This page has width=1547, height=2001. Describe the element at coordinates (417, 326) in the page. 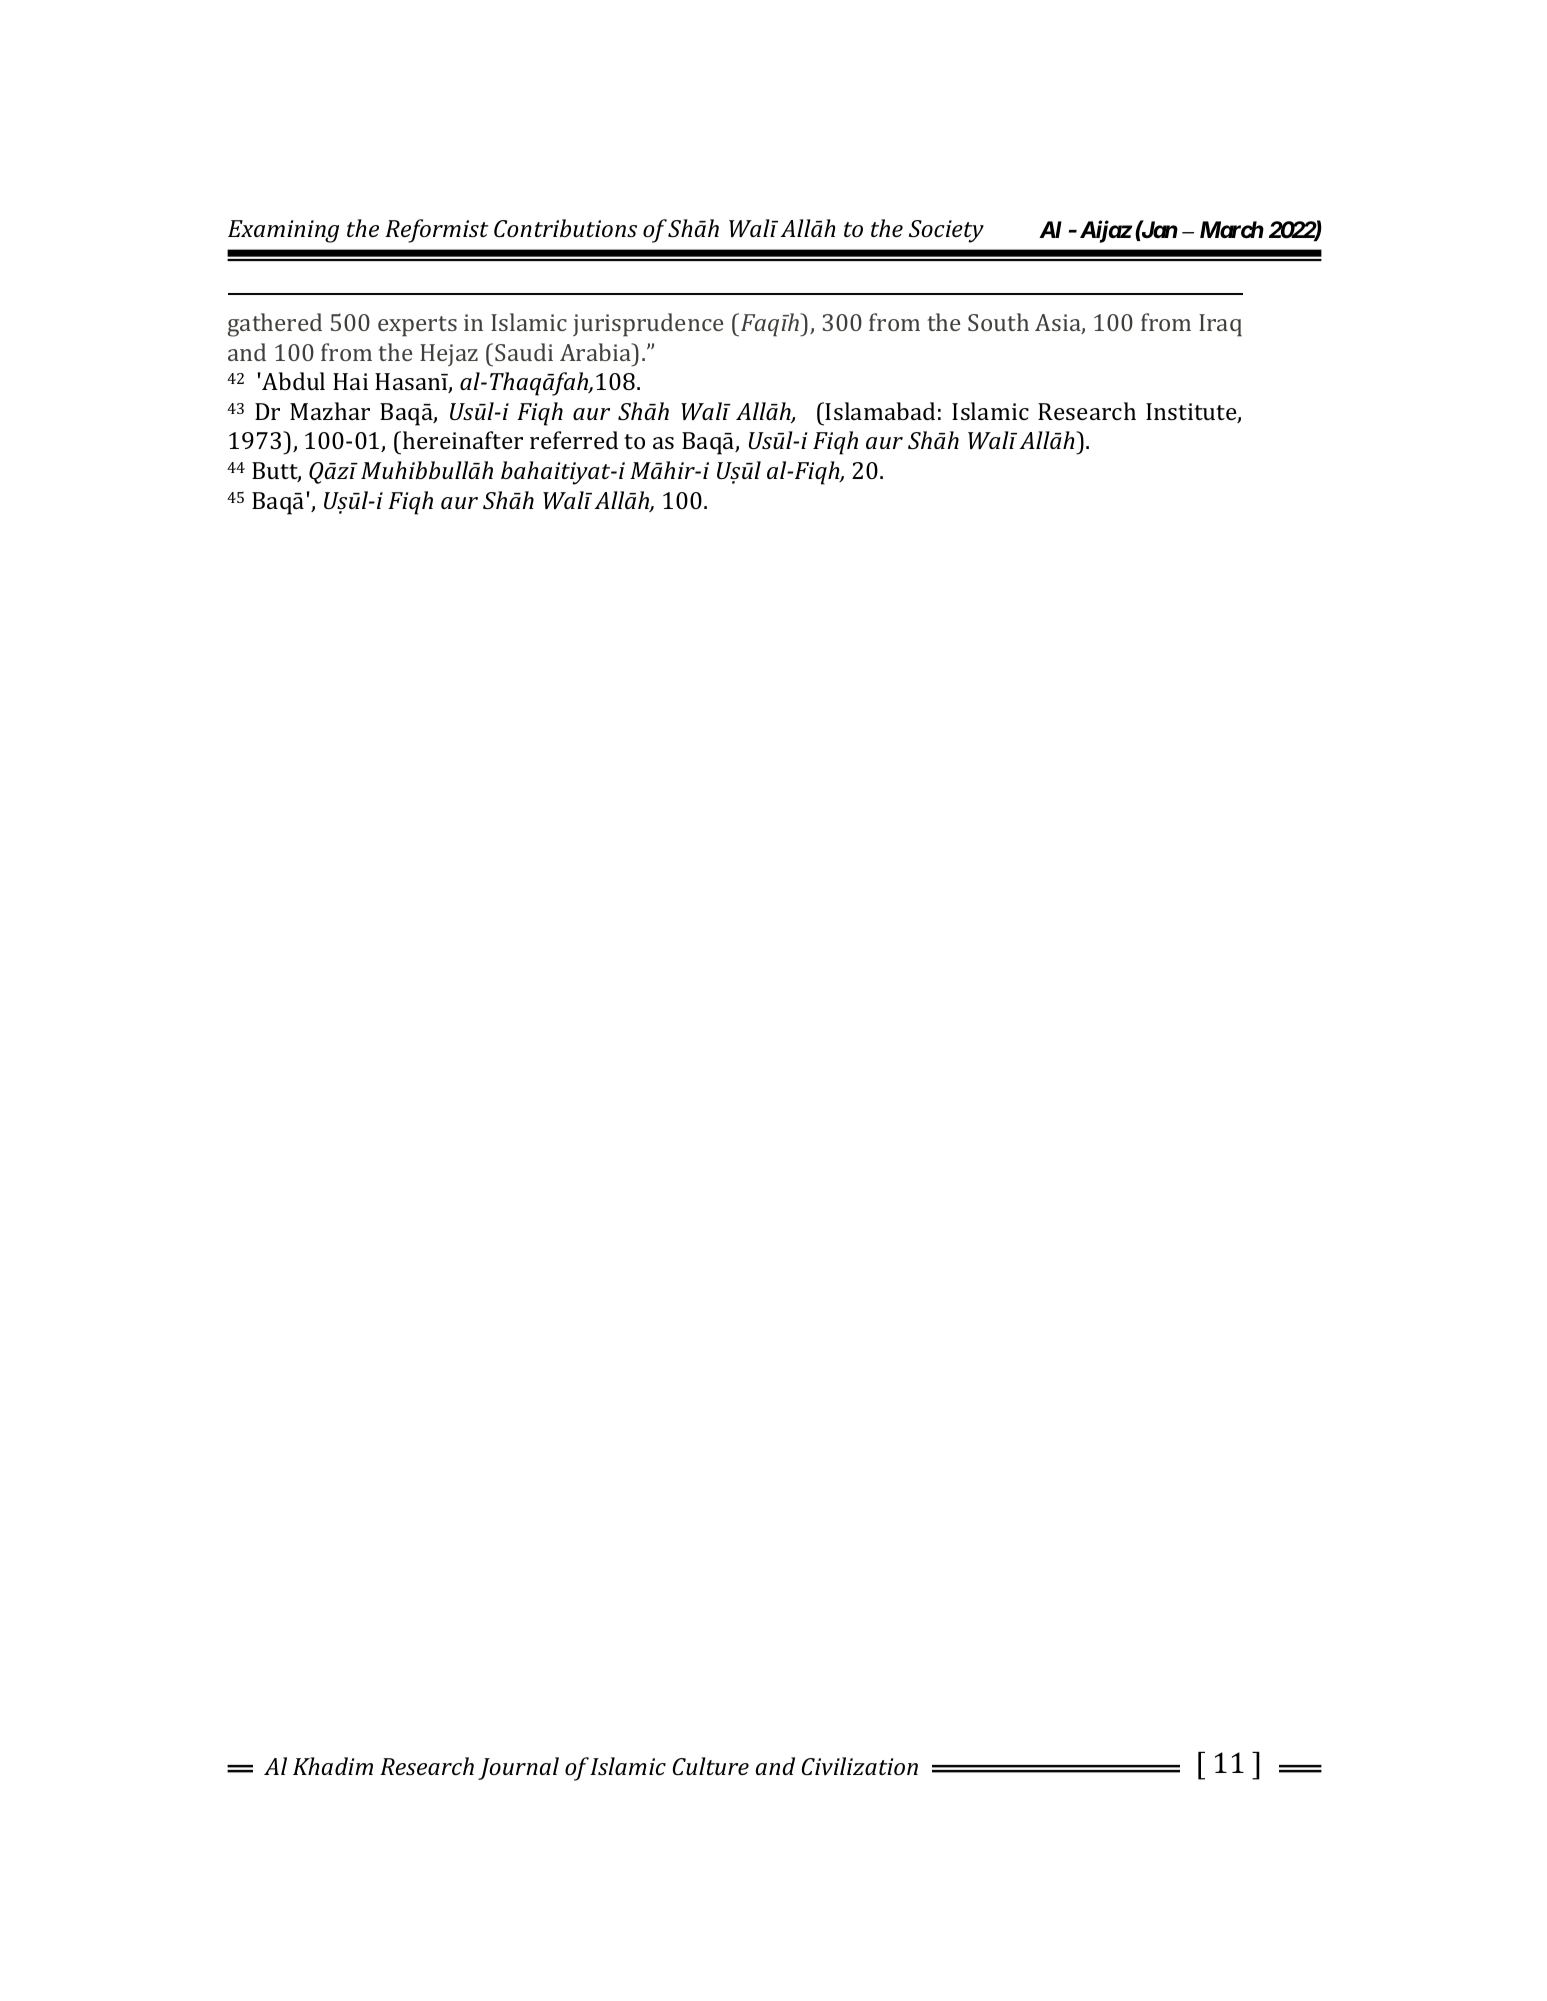

I see `experts` at that location.
